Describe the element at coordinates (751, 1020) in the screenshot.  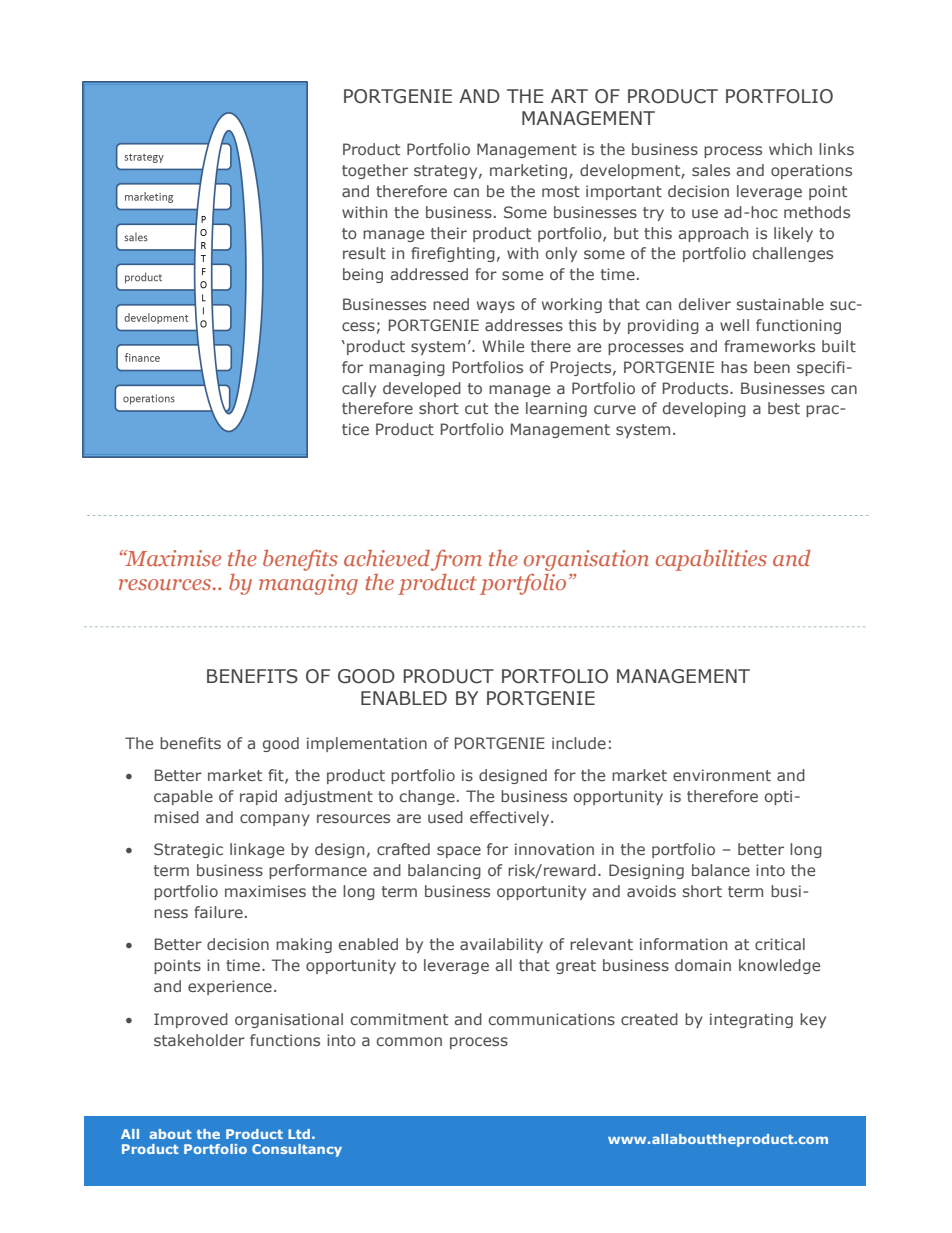
I see `integrating` at that location.
